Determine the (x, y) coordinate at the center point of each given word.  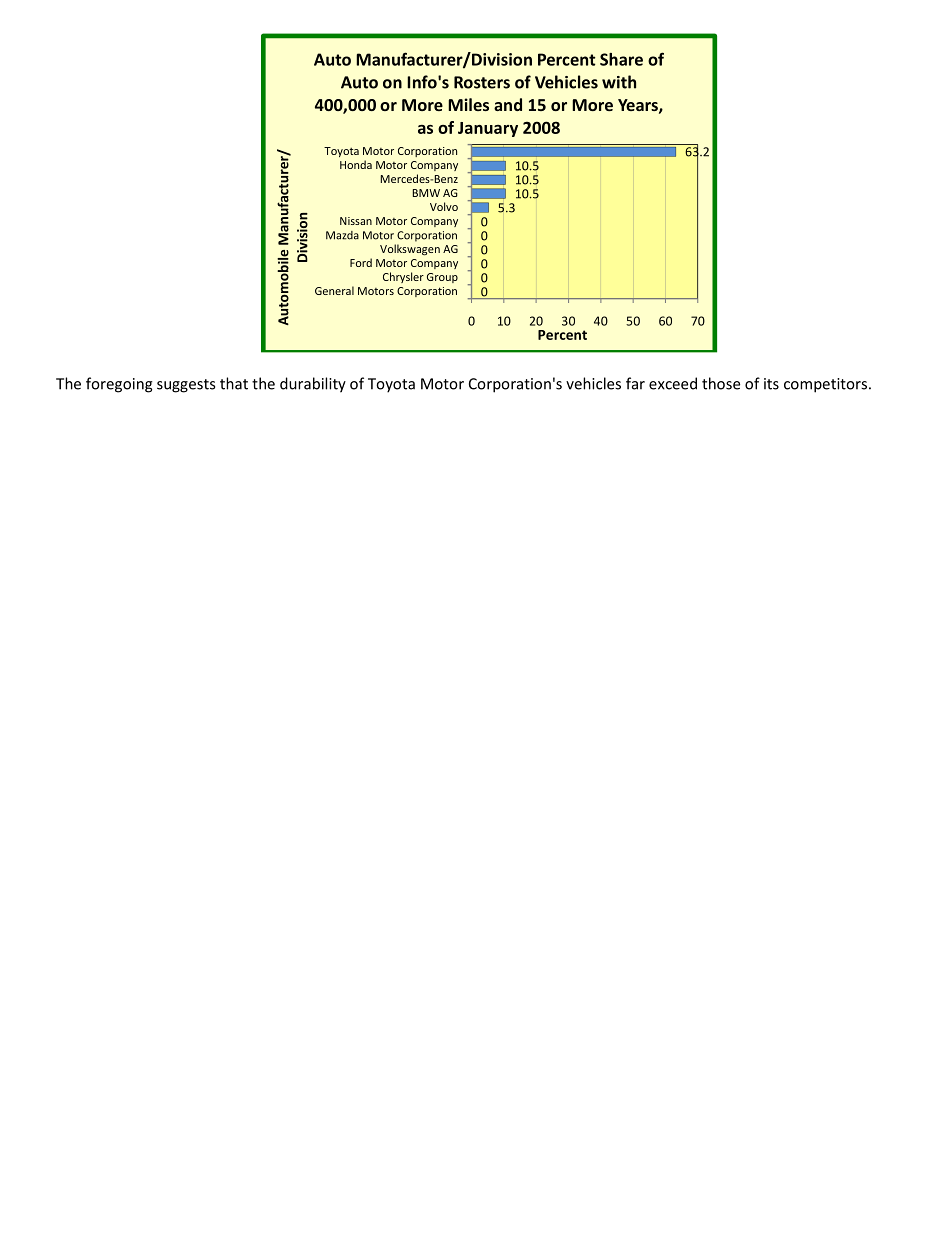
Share (621, 59)
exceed (673, 383)
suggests (186, 386)
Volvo (444, 206)
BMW (426, 193)
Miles (468, 104)
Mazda (342, 235)
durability (313, 385)
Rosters (482, 82)
